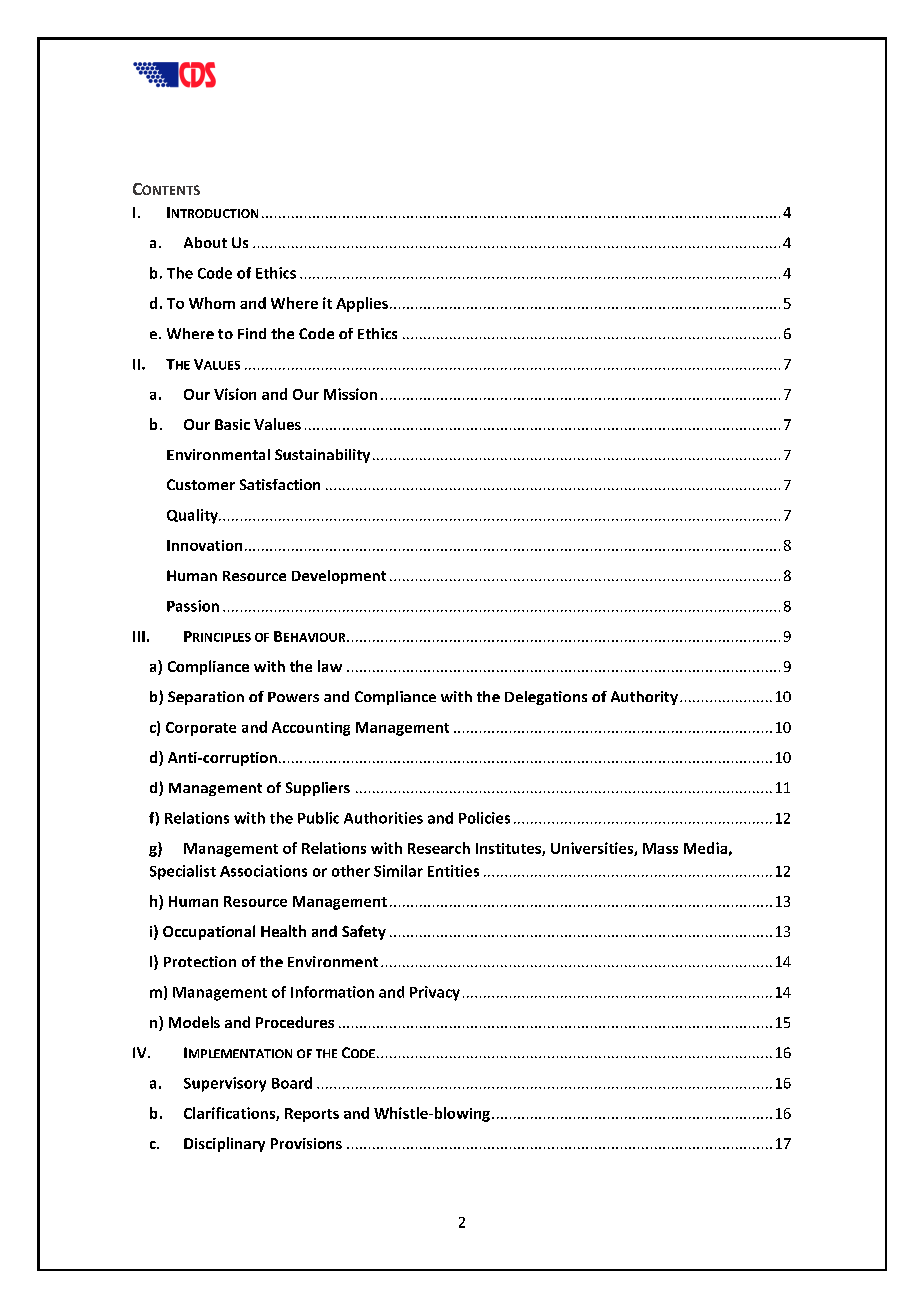 This document has width=924, height=1308. Describe the element at coordinates (660, 848) in the document. I see `Mass` at that location.
